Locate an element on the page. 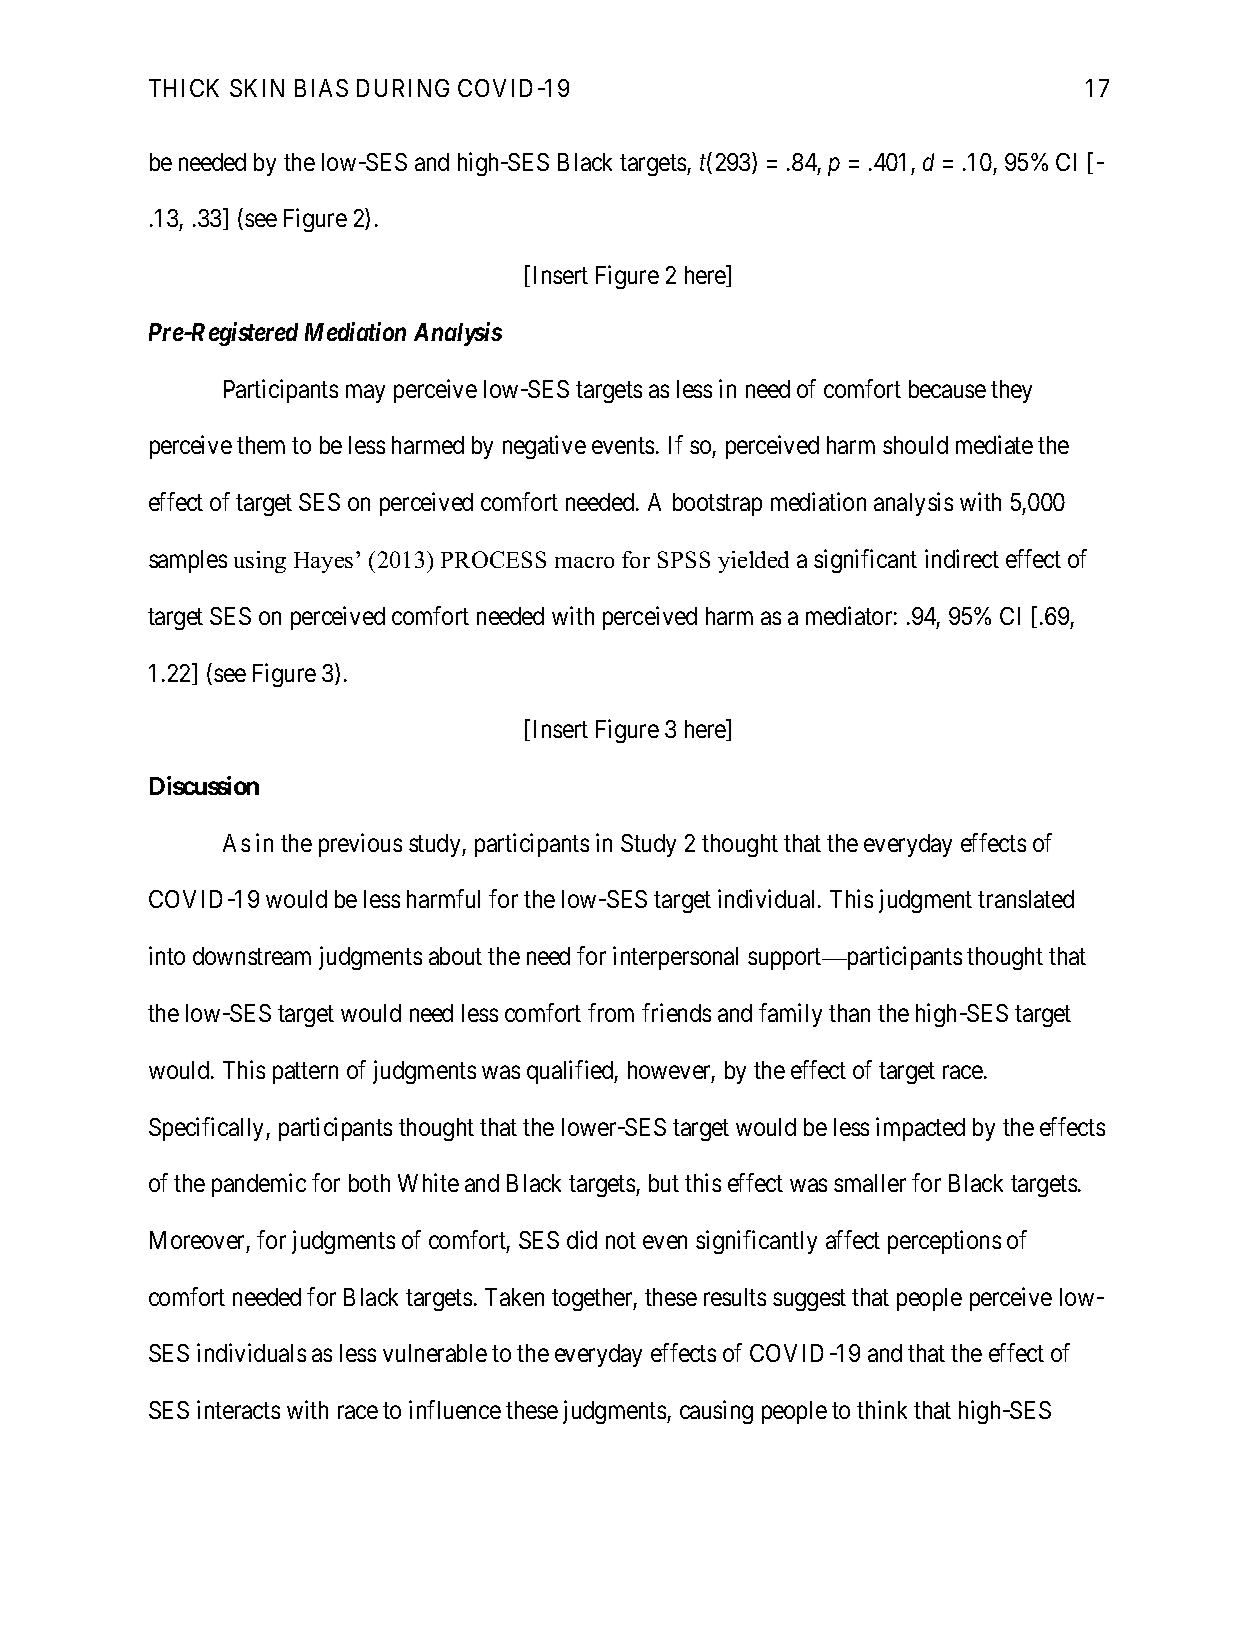 This document has width=1258, height=1628. Taken is located at coordinates (514, 1297).
